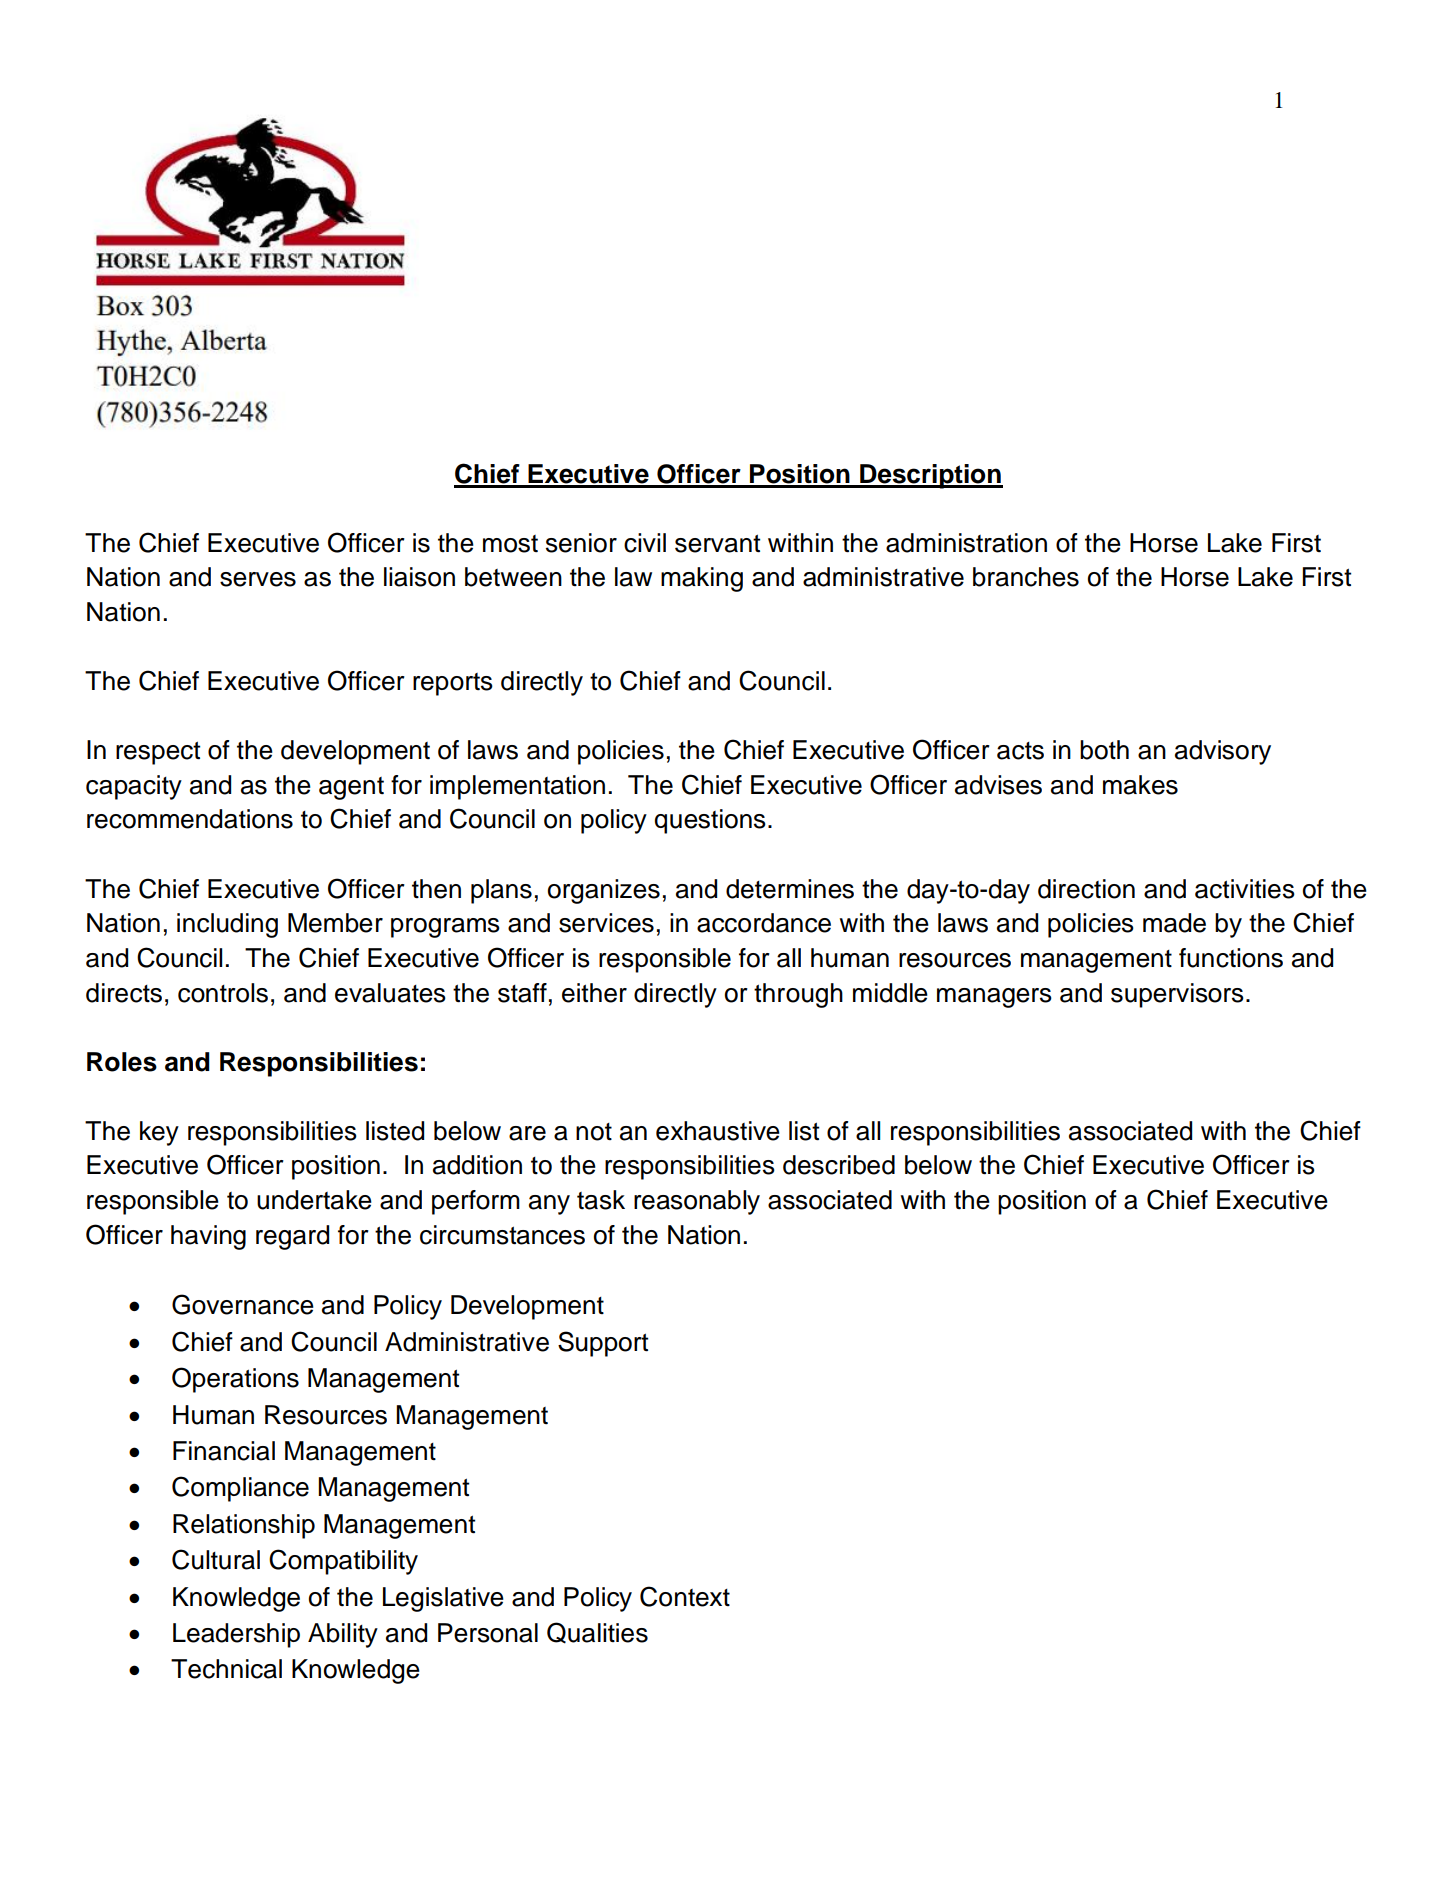 This screenshot has height=1884, width=1456. What do you see at coordinates (1177, 995) in the screenshot?
I see `supervisors` at bounding box center [1177, 995].
